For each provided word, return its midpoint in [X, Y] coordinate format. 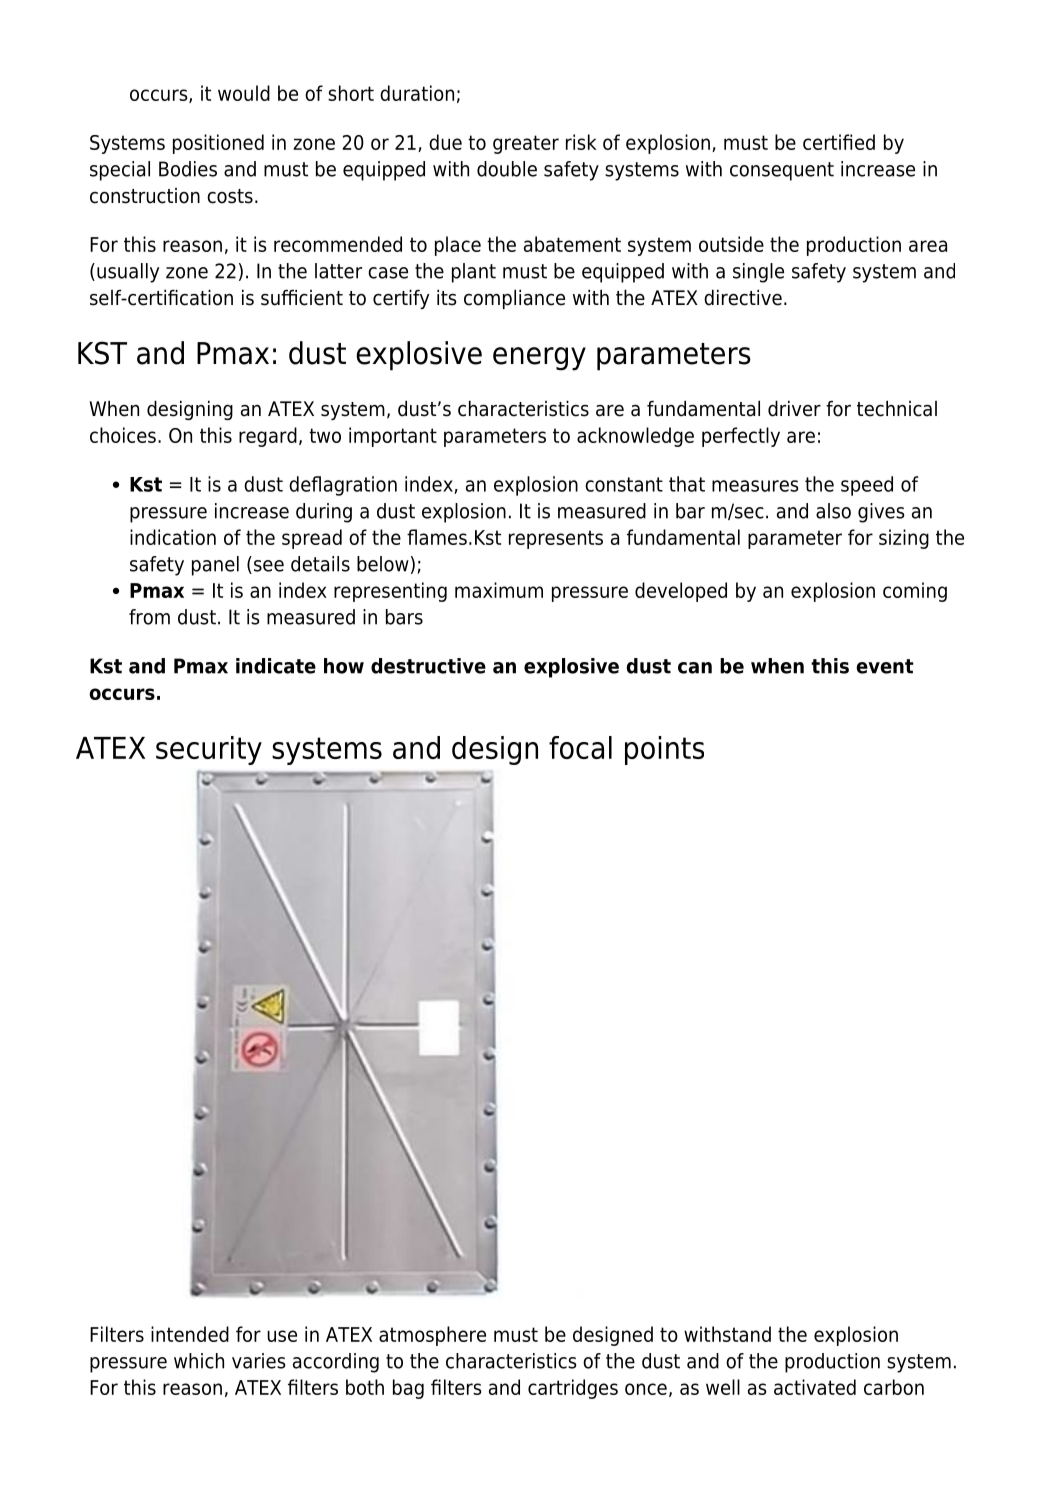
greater [526, 144]
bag [408, 1389]
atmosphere [432, 1336]
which [199, 1361]
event [885, 666]
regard [268, 437]
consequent [782, 171]
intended [190, 1334]
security [209, 750]
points [664, 750]
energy [539, 359]
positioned [218, 144]
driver [794, 408]
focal [580, 747]
